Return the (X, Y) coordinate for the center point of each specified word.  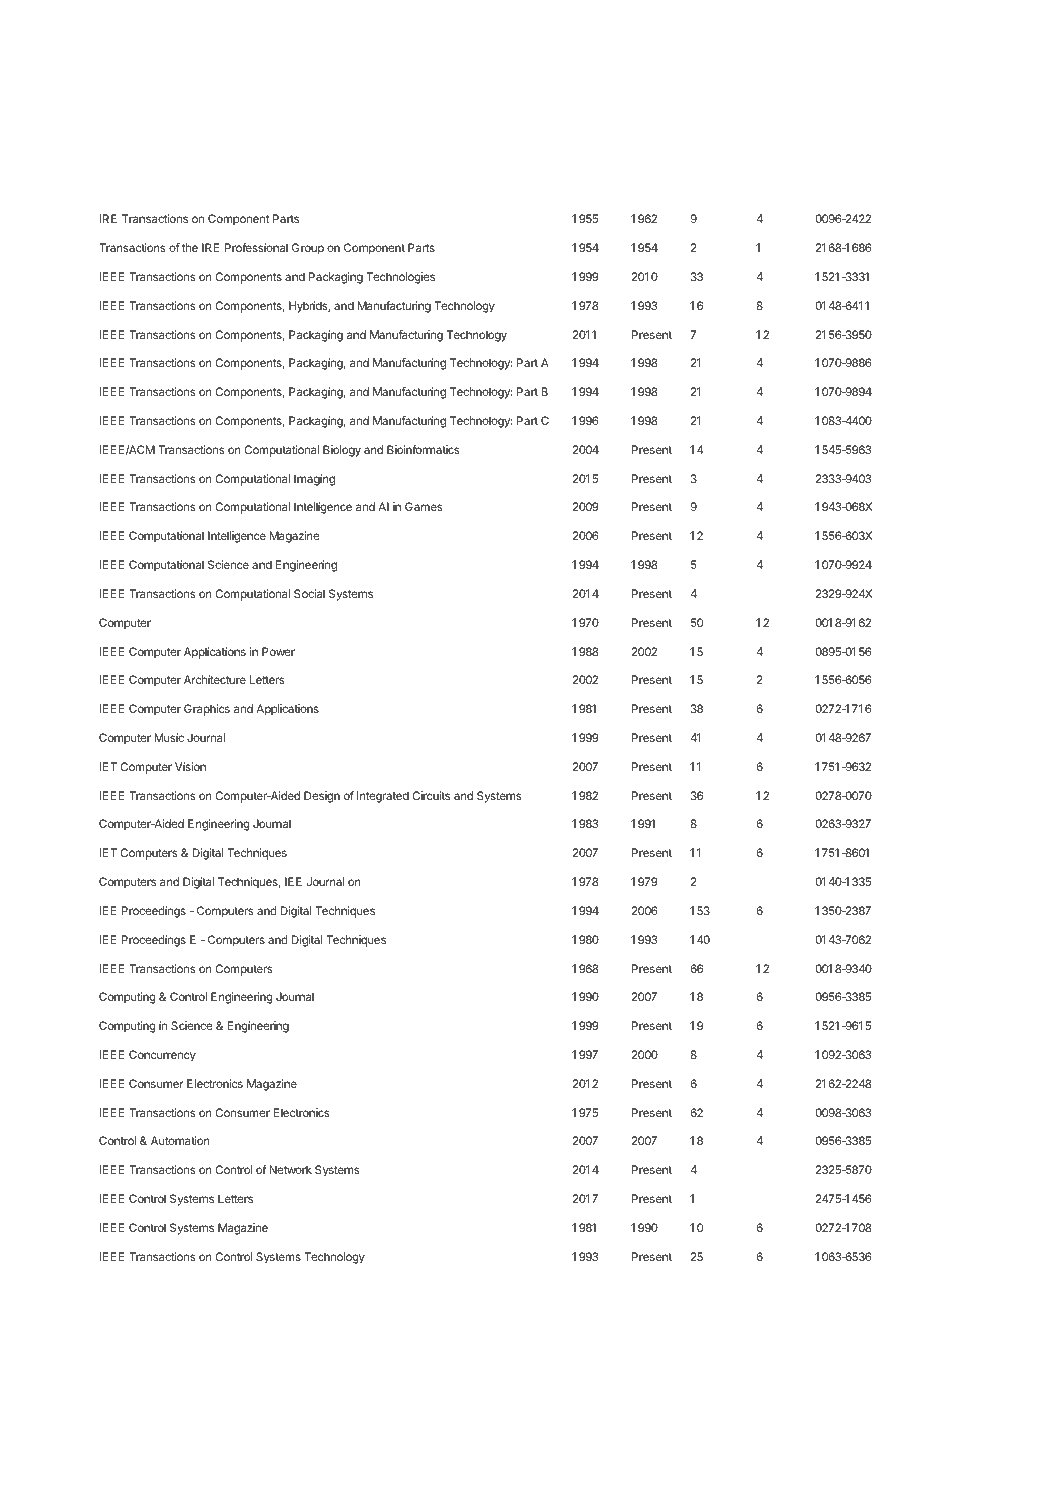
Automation (180, 1140)
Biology (342, 451)
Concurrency (162, 1056)
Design (322, 797)
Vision (190, 766)
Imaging (314, 480)
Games (424, 506)
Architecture (215, 679)
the (190, 247)
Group (308, 249)
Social (309, 593)
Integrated (383, 797)
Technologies (400, 278)
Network (290, 1169)
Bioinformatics (423, 449)
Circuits (431, 795)
